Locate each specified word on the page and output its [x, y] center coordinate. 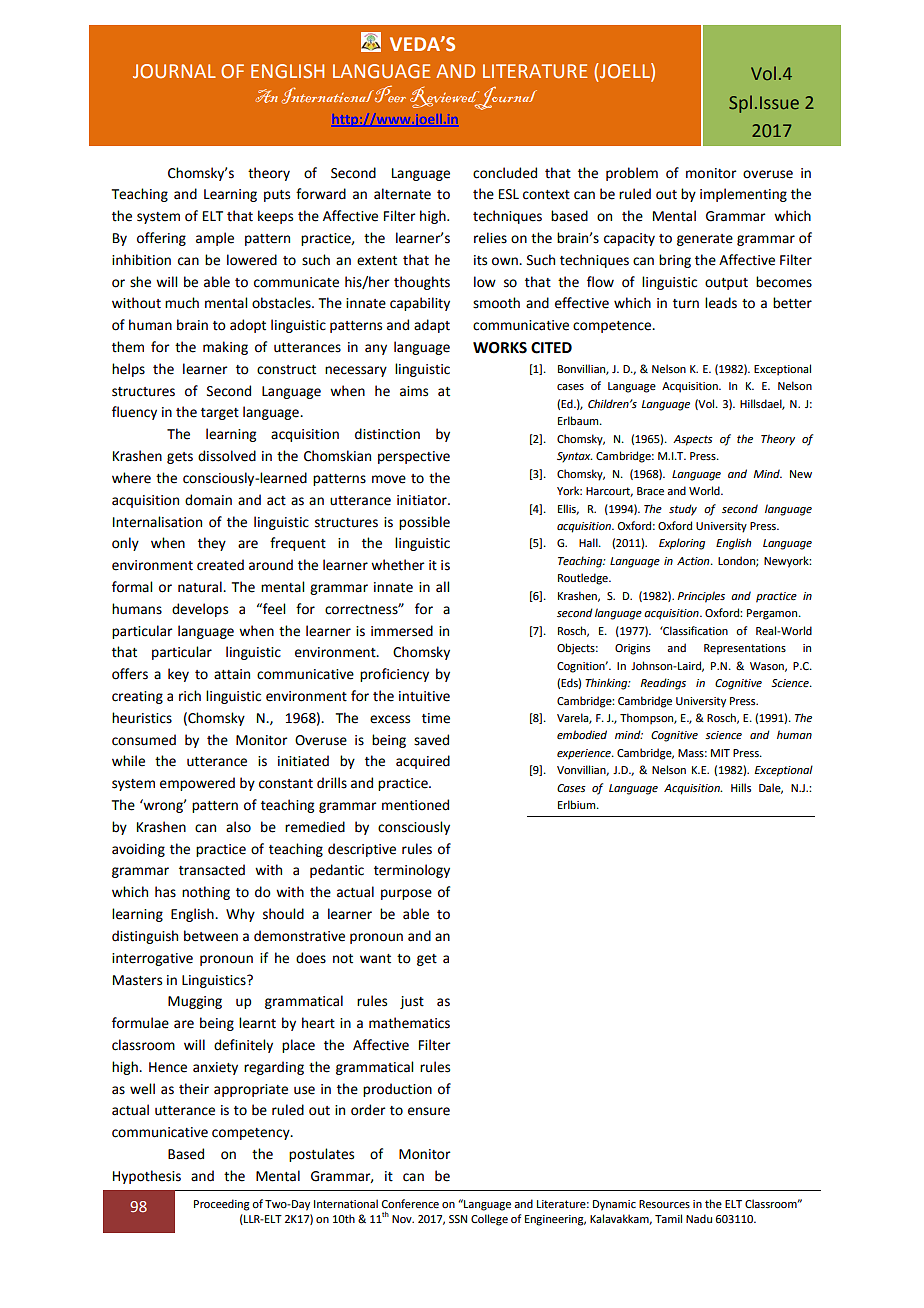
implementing [743, 195]
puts [277, 196]
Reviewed [446, 98]
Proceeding [222, 1205]
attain [232, 674]
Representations [745, 649]
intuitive [424, 696]
